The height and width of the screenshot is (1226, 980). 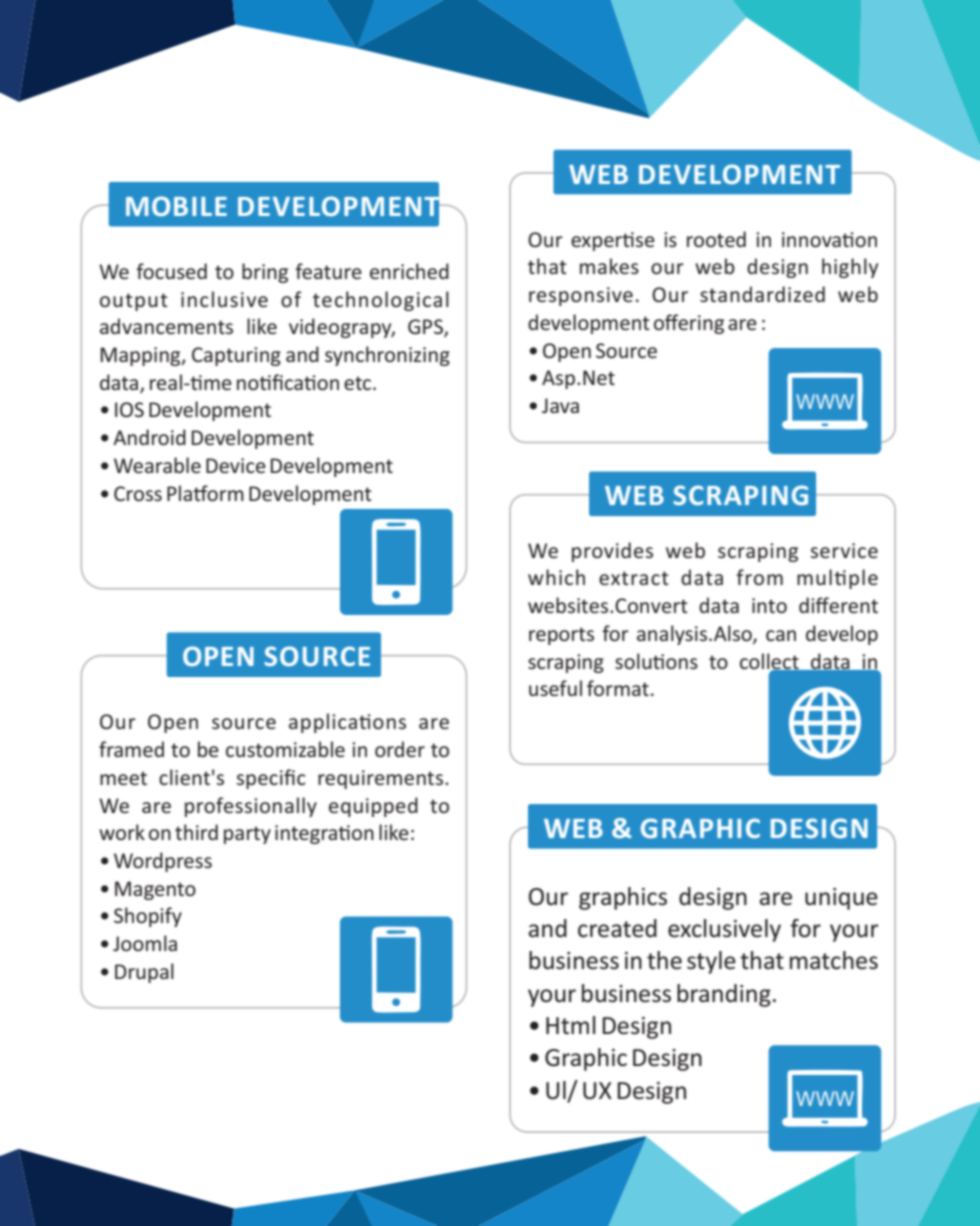 I want to click on reports, so click(x=561, y=636).
